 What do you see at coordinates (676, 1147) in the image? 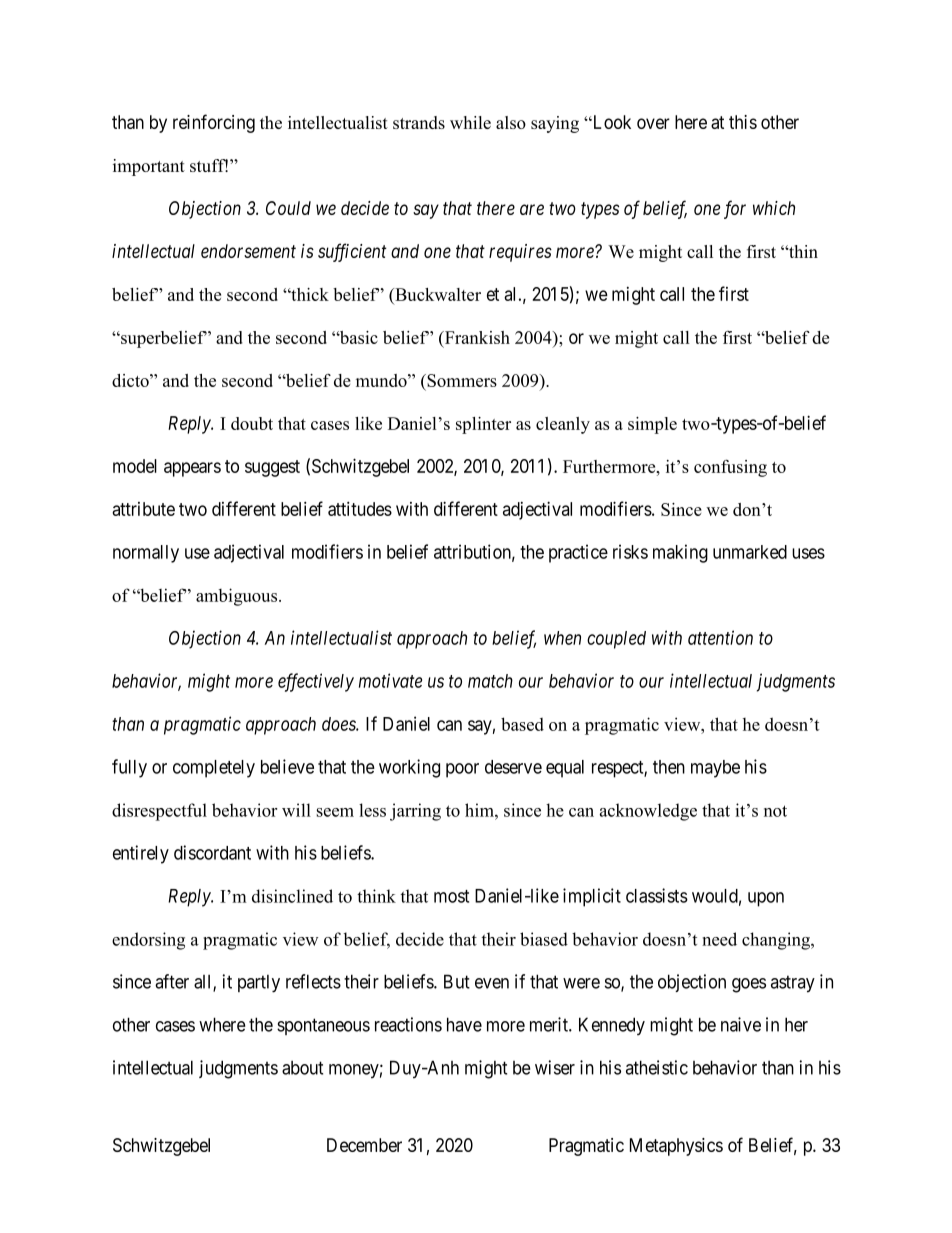
I see `Metaphysics` at bounding box center [676, 1147].
